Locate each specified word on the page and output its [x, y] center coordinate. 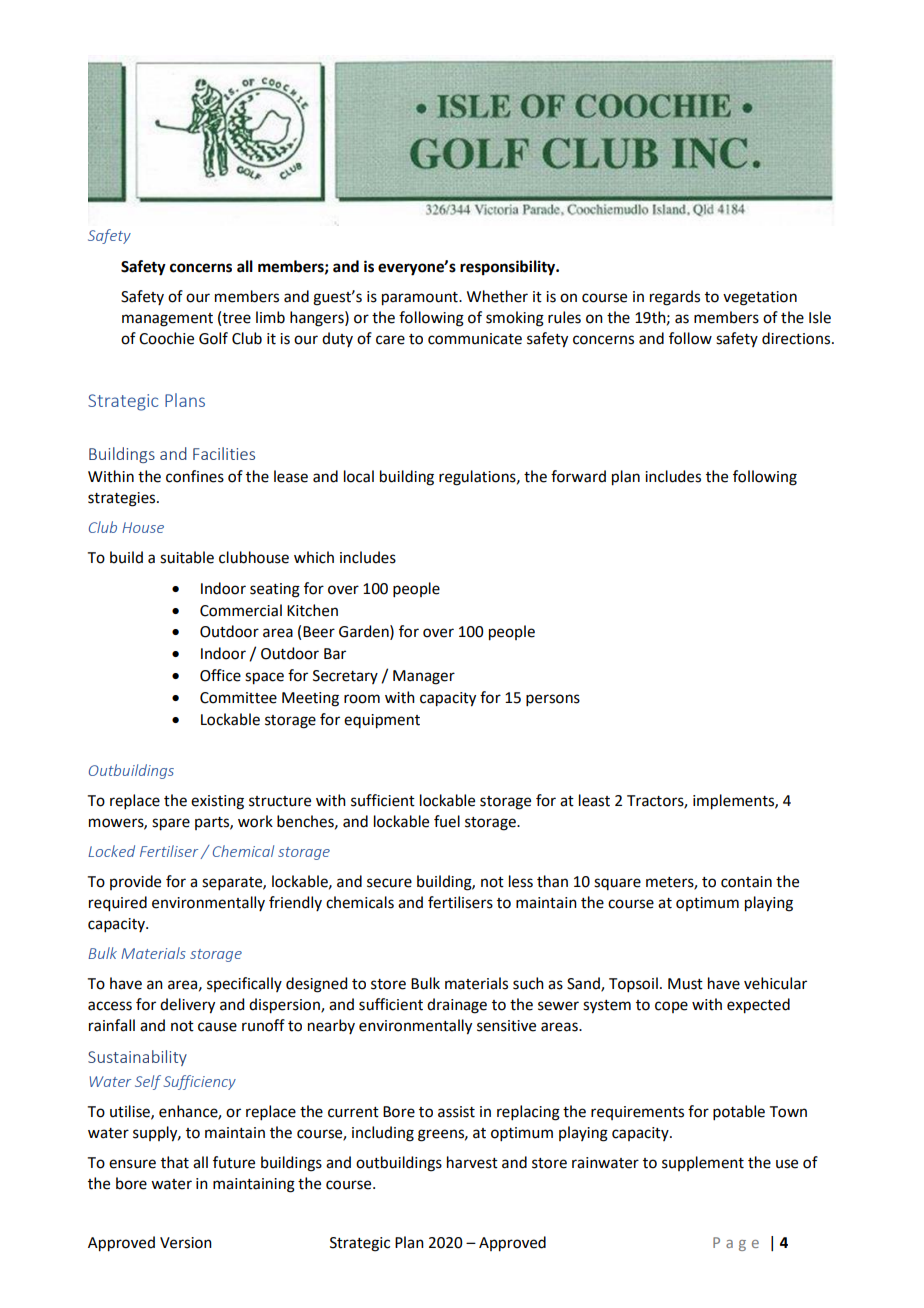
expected [758, 1006]
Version [186, 1243]
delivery [187, 1006]
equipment [382, 721]
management [167, 320]
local [359, 476]
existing [217, 802]
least [594, 800]
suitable [187, 557]
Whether [497, 296]
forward [578, 476]
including [383, 1134]
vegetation [760, 298]
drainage [457, 1006]
